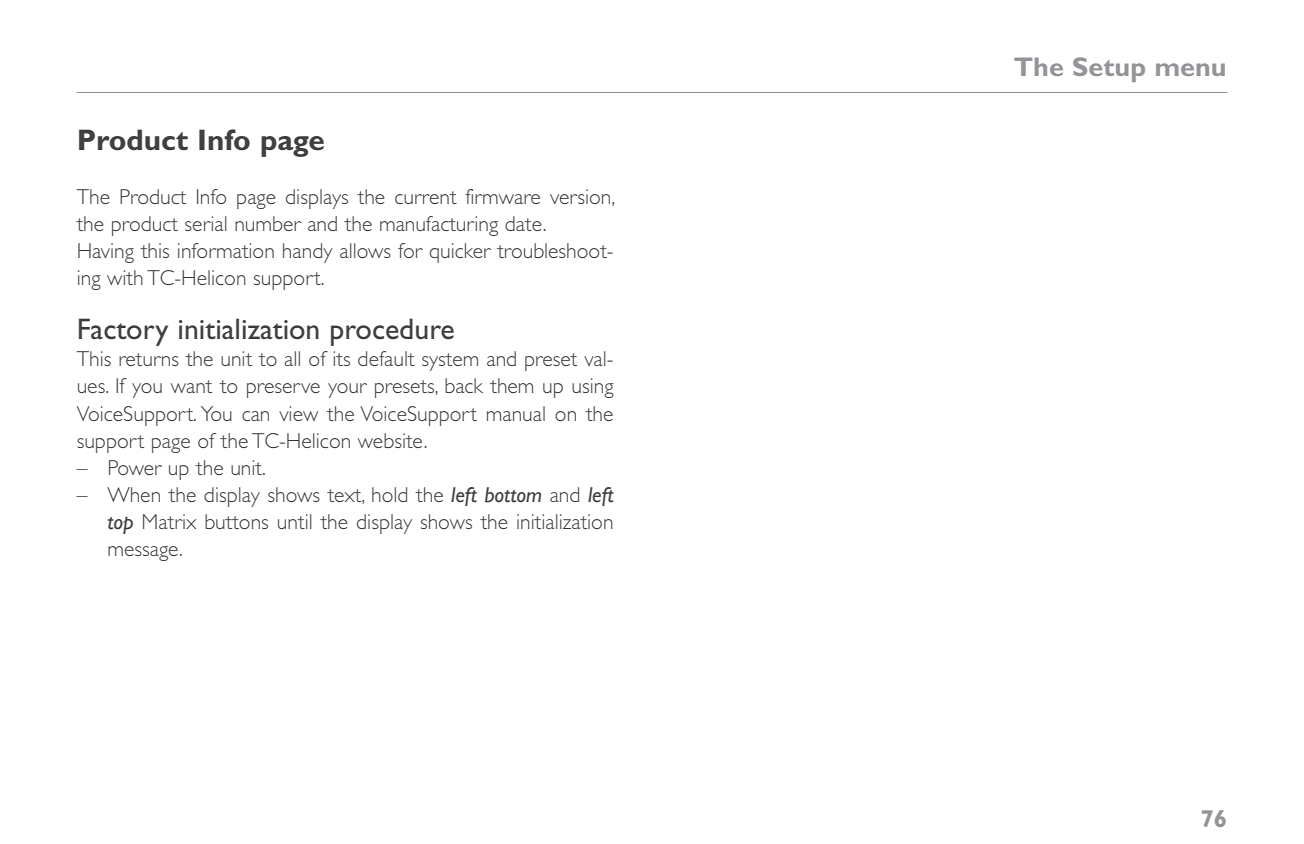  What do you see at coordinates (123, 332) in the page?
I see `Factory` at bounding box center [123, 332].
